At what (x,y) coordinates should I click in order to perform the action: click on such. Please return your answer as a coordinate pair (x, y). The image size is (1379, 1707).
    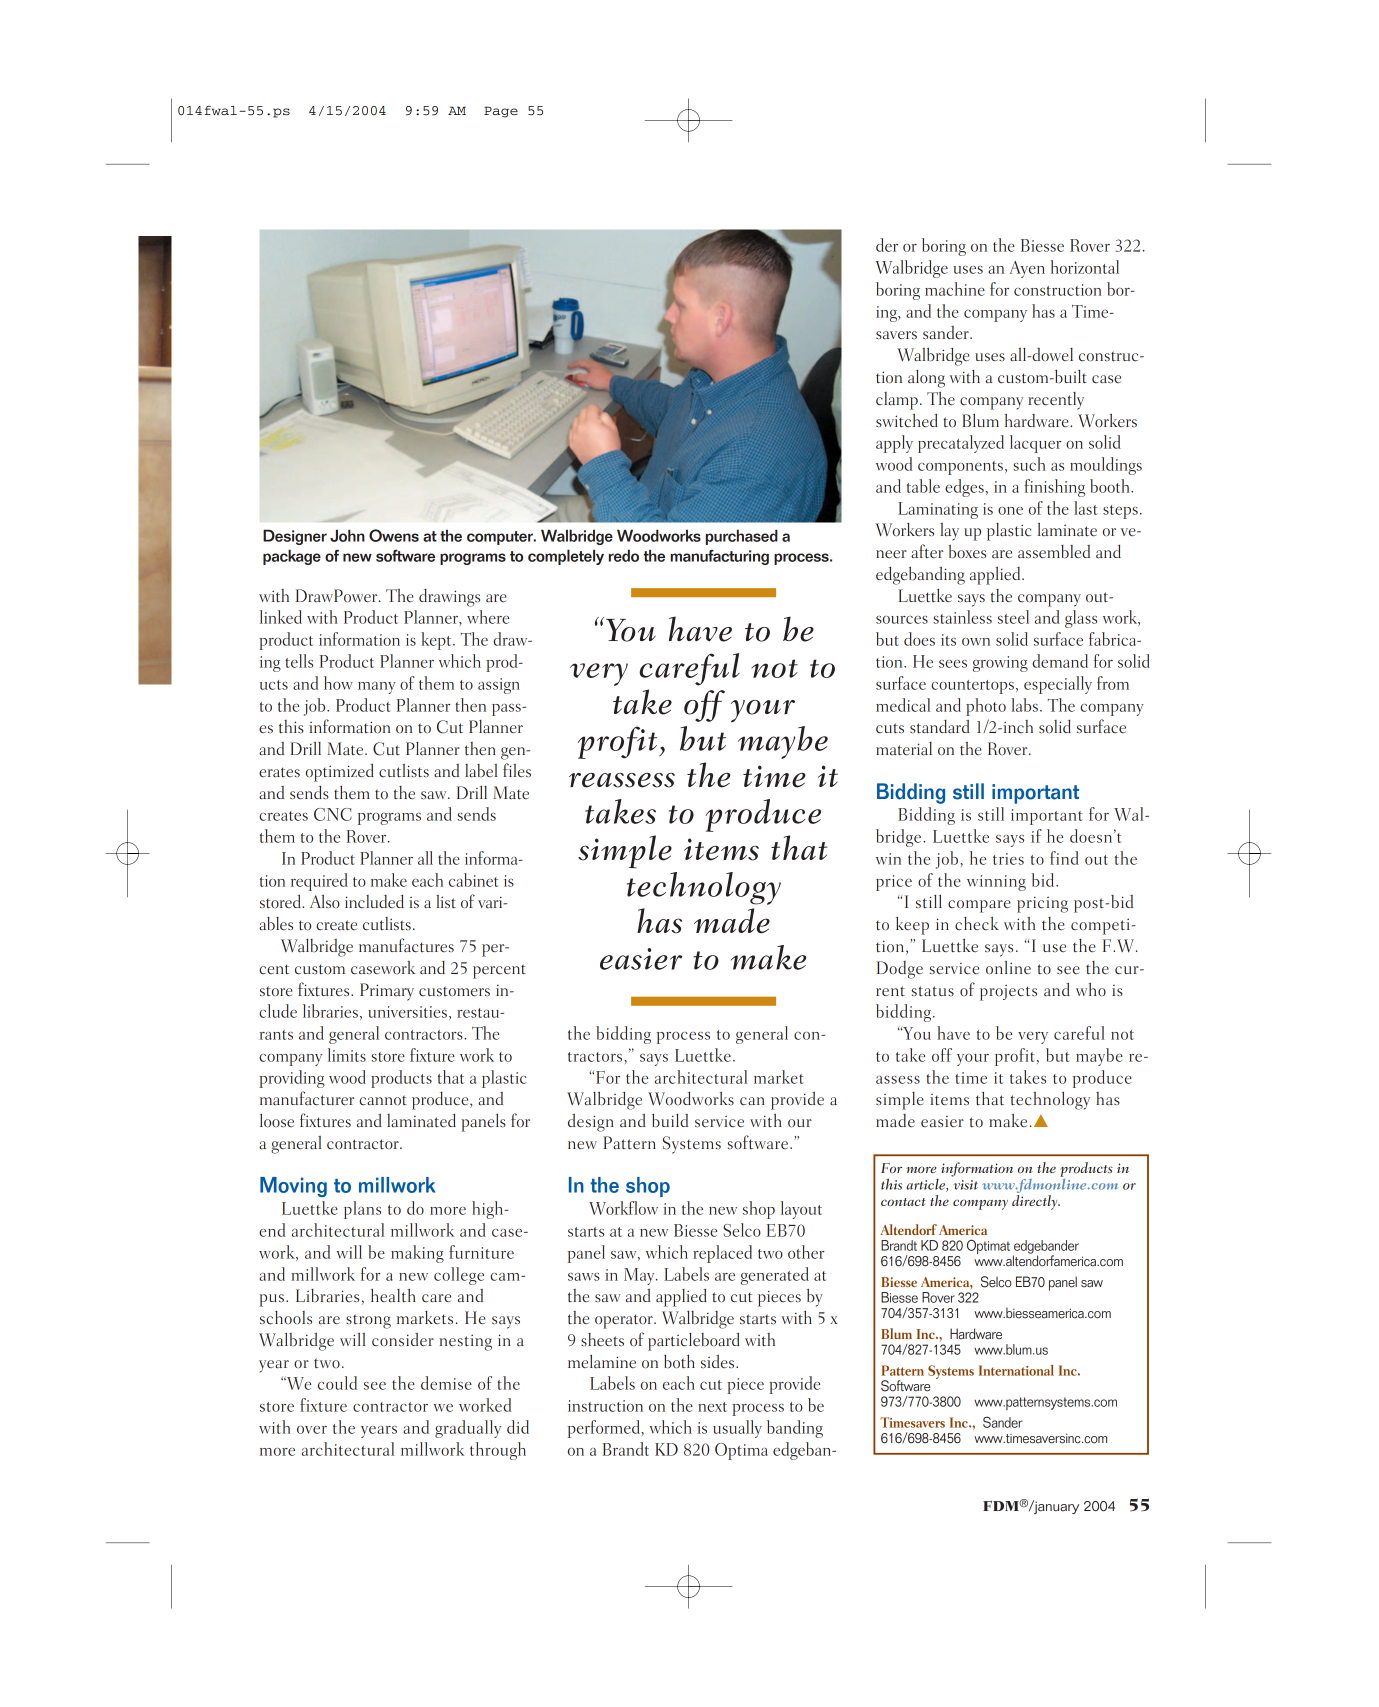
    Looking at the image, I should click on (1029, 464).
